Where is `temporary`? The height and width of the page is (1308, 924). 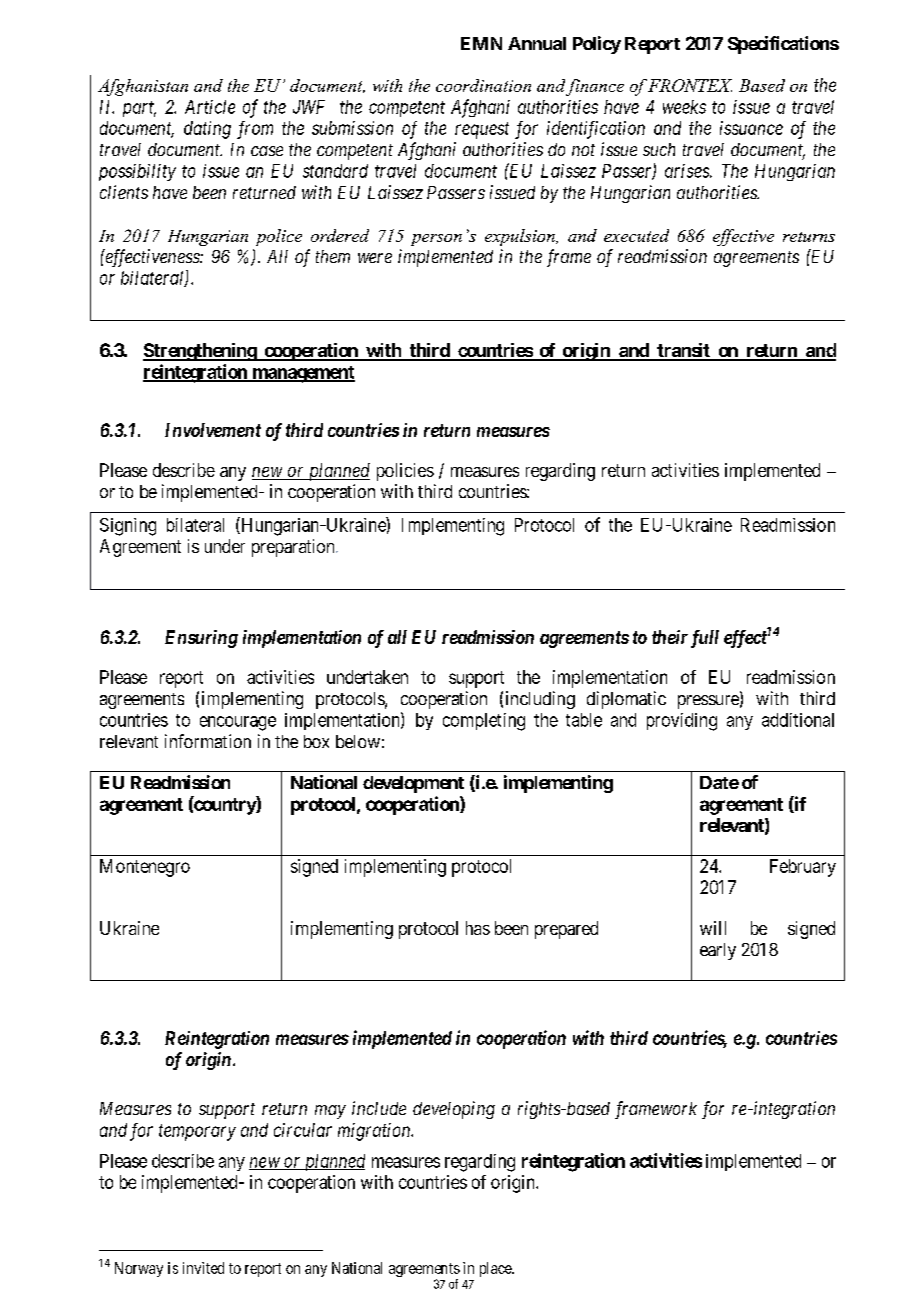 temporary is located at coordinates (197, 1132).
